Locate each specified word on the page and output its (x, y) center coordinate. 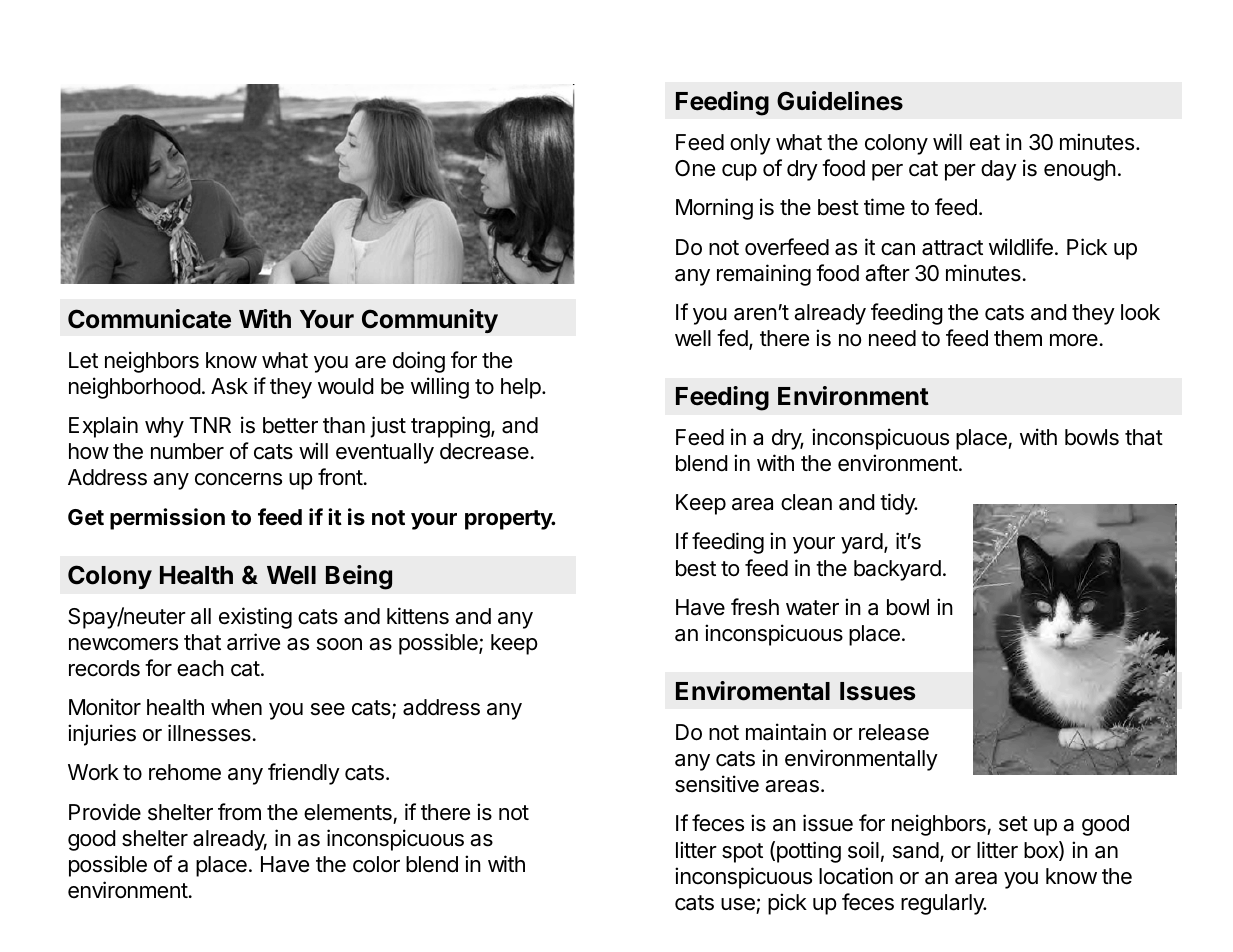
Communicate (149, 319)
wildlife (1021, 247)
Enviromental (753, 691)
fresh (755, 607)
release (894, 732)
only (750, 144)
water (812, 608)
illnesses (209, 733)
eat (985, 143)
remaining (764, 275)
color (376, 864)
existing (255, 618)
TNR (210, 425)
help (521, 388)
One (695, 168)
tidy (898, 504)
